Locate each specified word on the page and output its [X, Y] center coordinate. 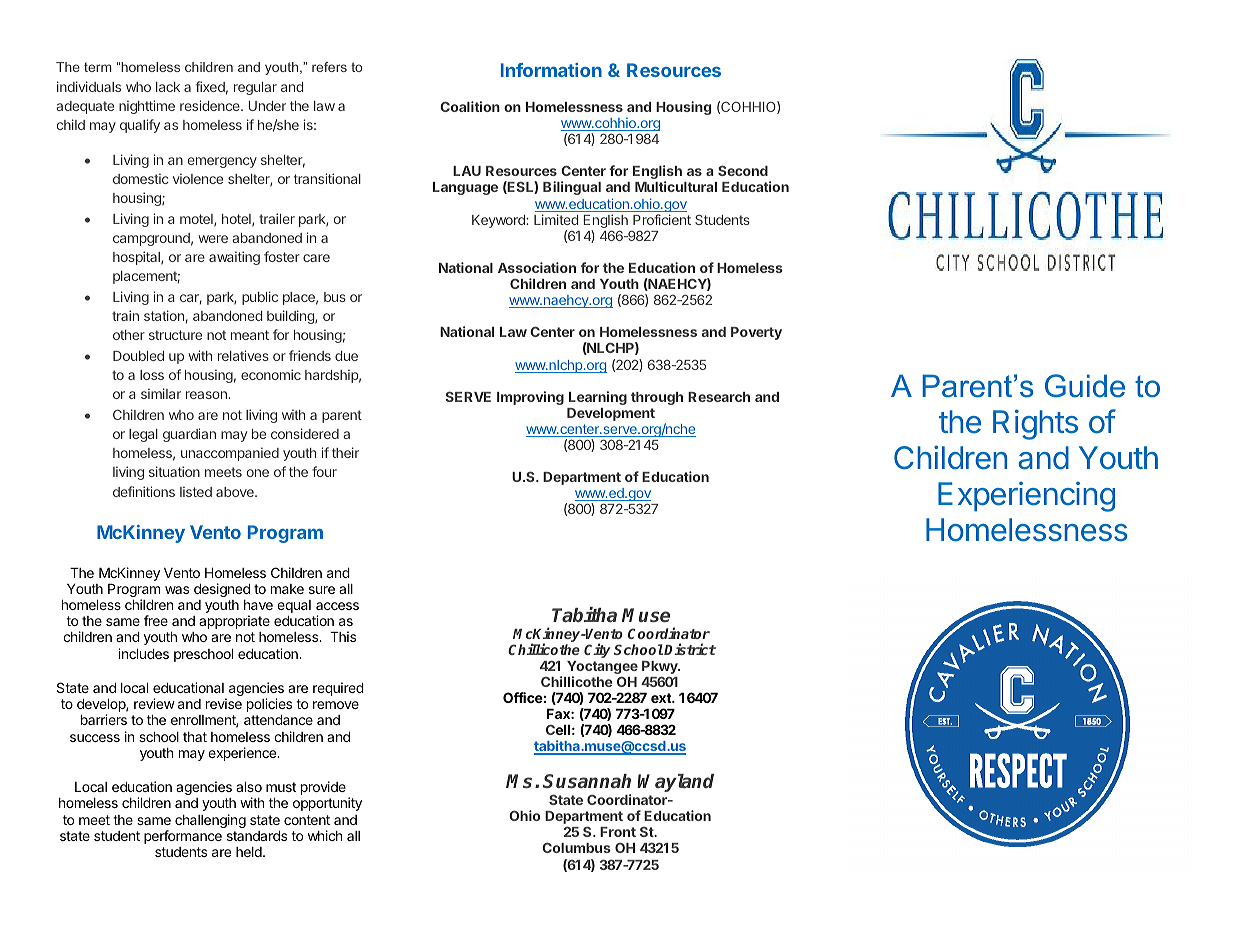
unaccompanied [230, 454]
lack [168, 87]
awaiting [234, 258]
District [689, 649]
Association [537, 267]
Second [743, 170]
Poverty [756, 333]
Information [551, 70]
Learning [598, 398]
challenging [210, 821]
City [597, 650]
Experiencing [1026, 496]
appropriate [234, 622]
